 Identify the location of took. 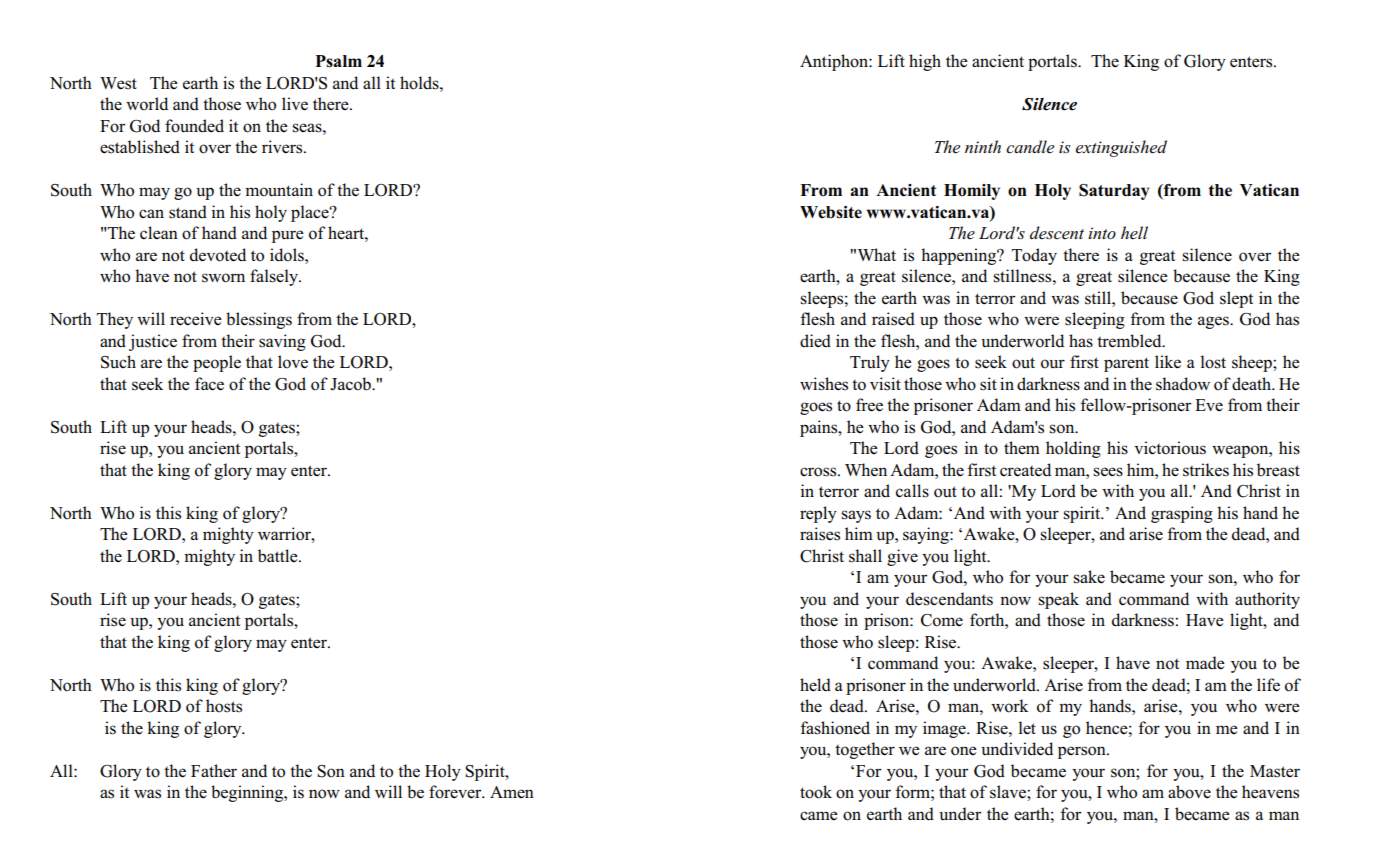
(816, 792).
